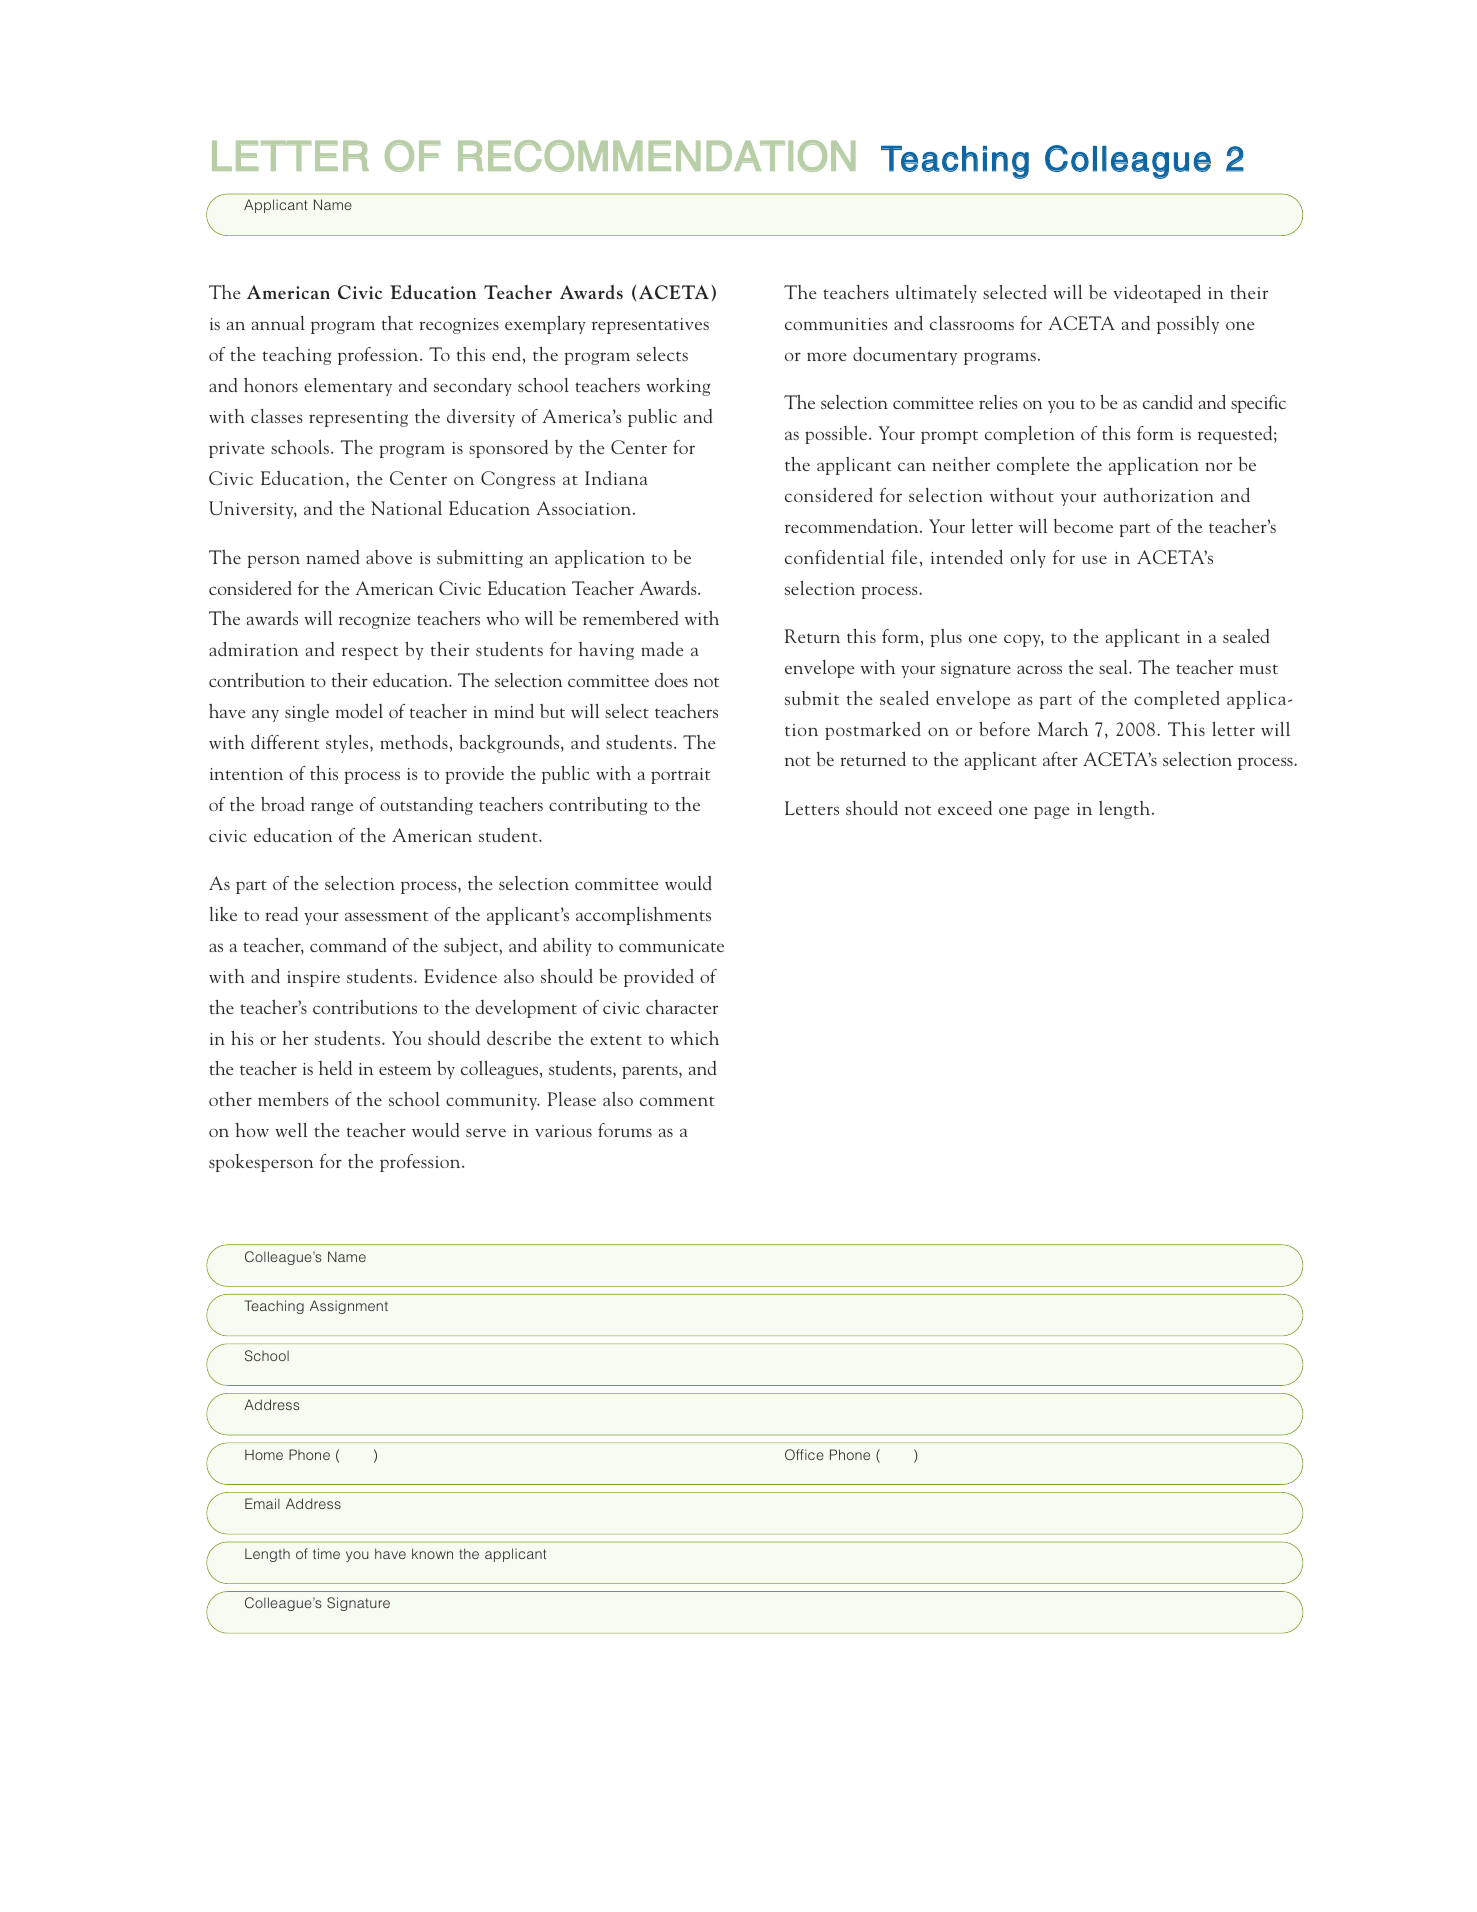 The width and height of the screenshot is (1477, 1912). I want to click on well, so click(291, 1130).
